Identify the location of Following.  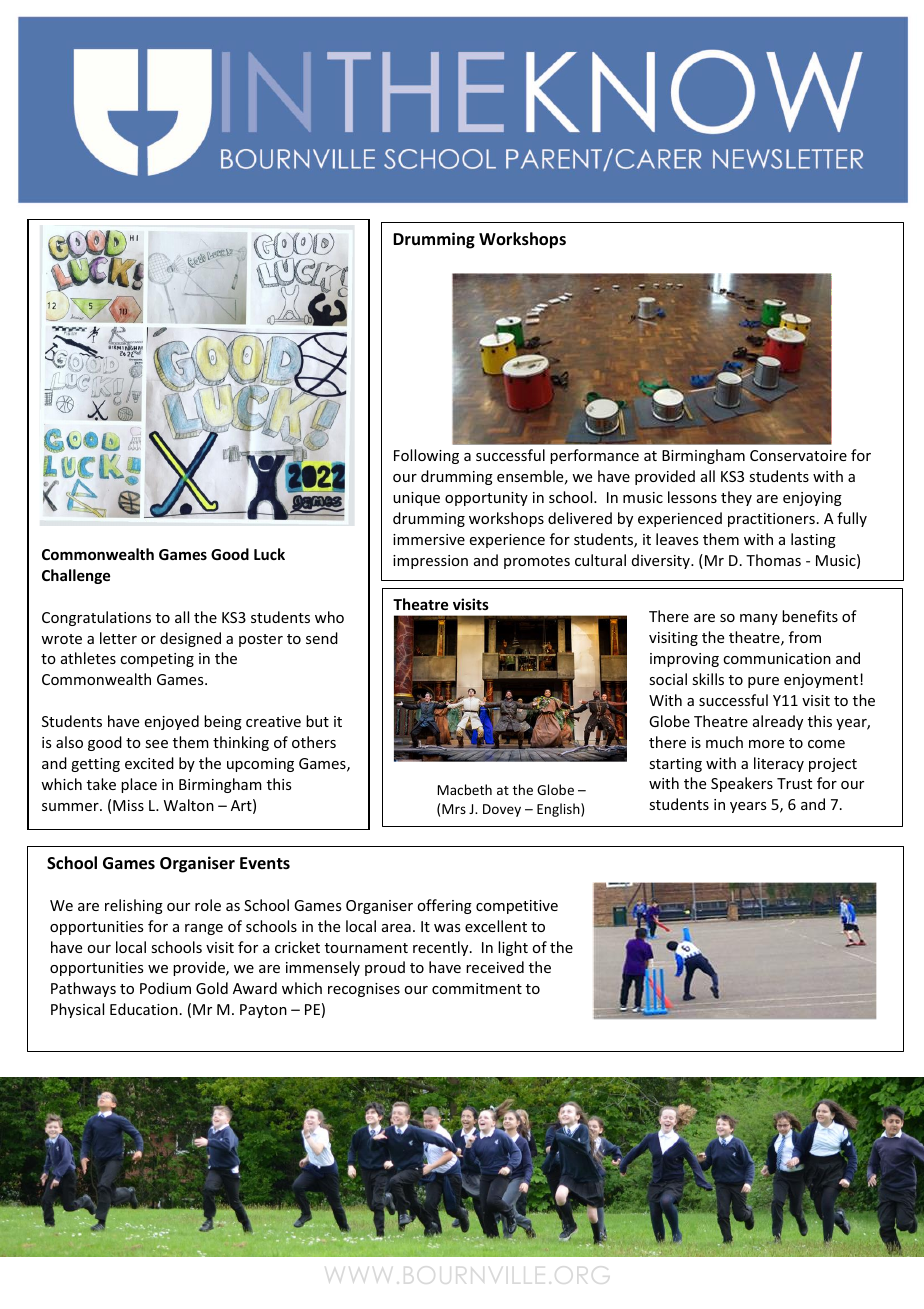
(426, 456).
